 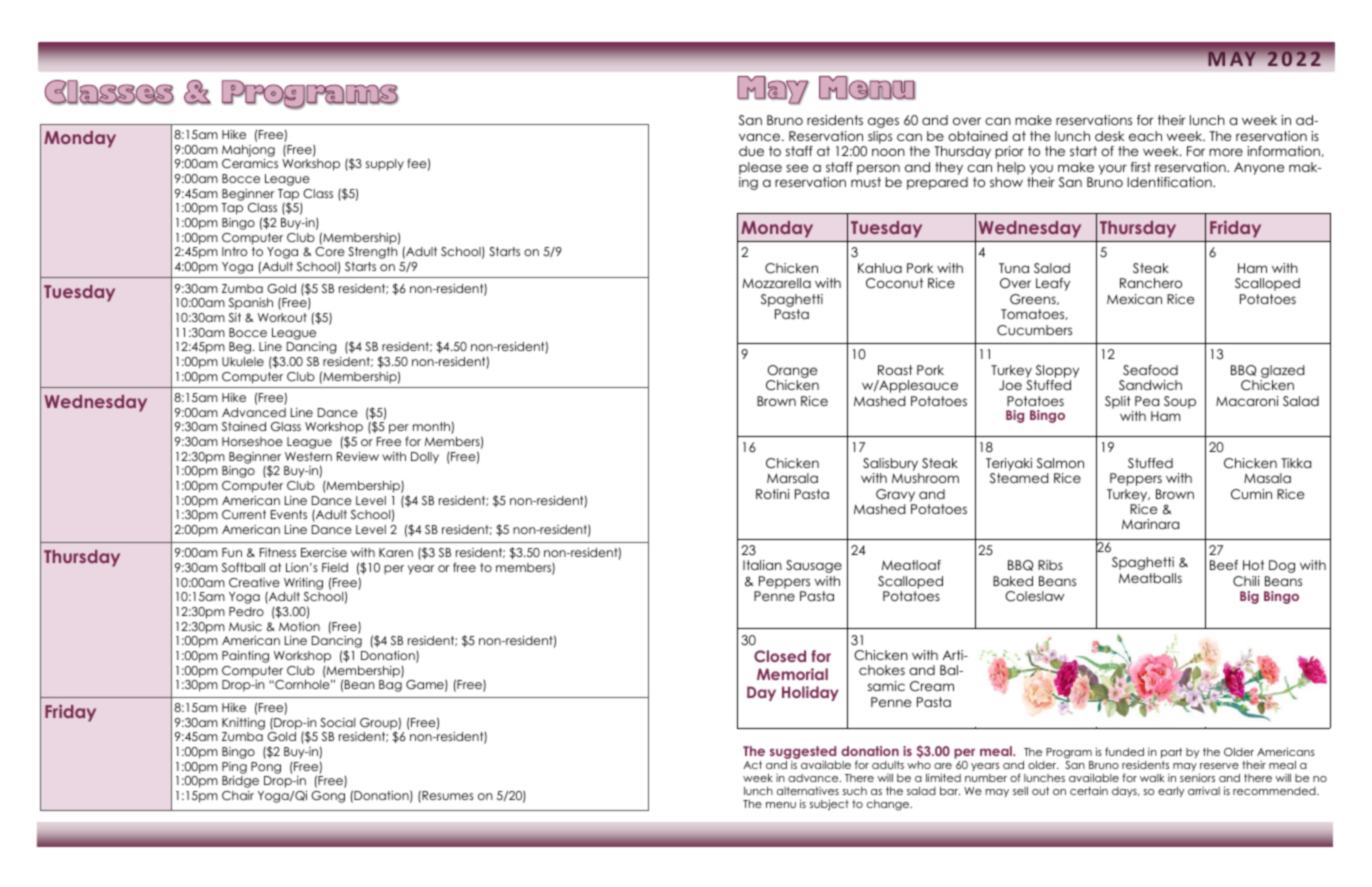 What do you see at coordinates (328, 797) in the screenshot?
I see `Gong` at bounding box center [328, 797].
